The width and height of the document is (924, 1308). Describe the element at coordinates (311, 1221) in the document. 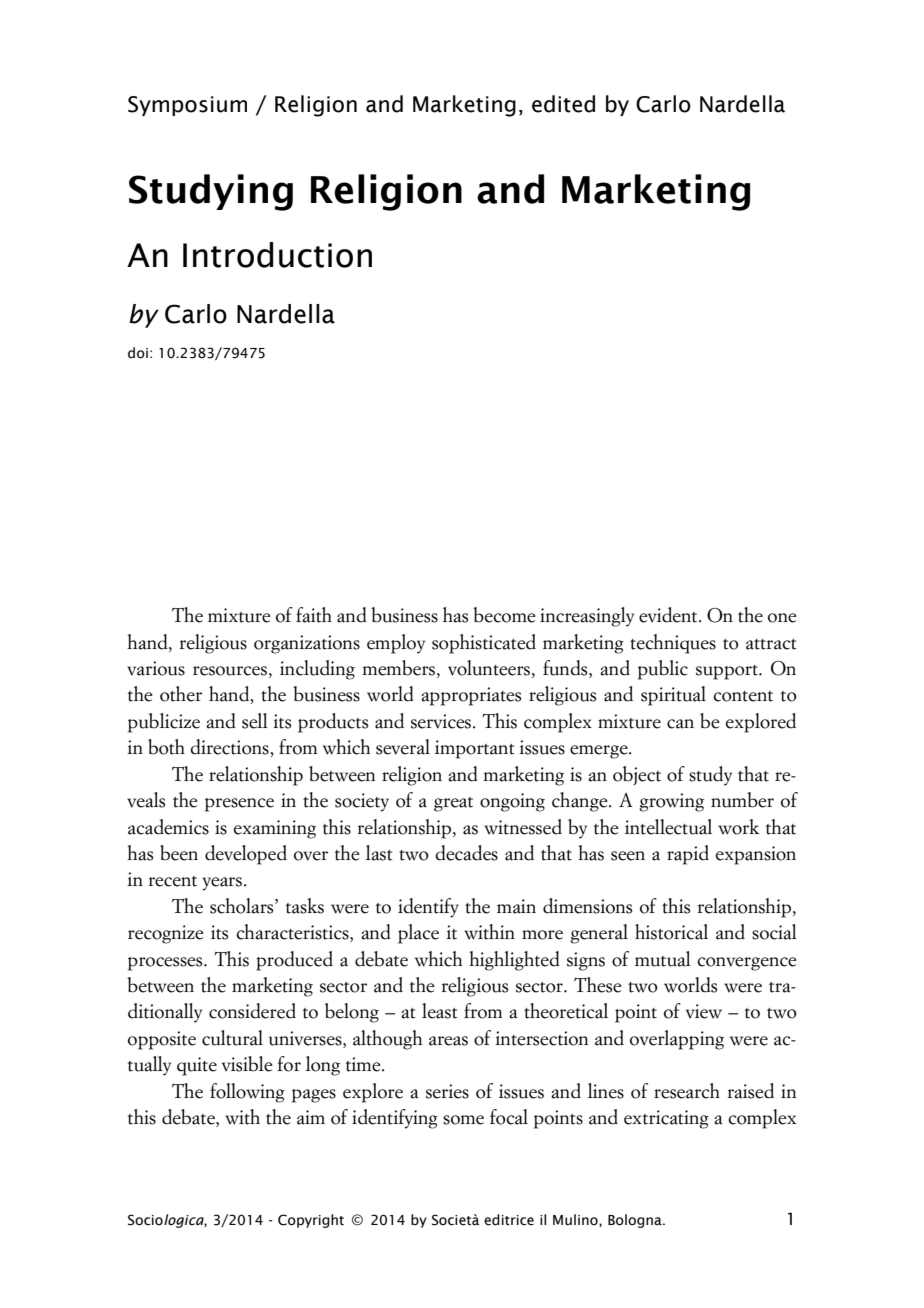

I see `Copyright` at that location.
